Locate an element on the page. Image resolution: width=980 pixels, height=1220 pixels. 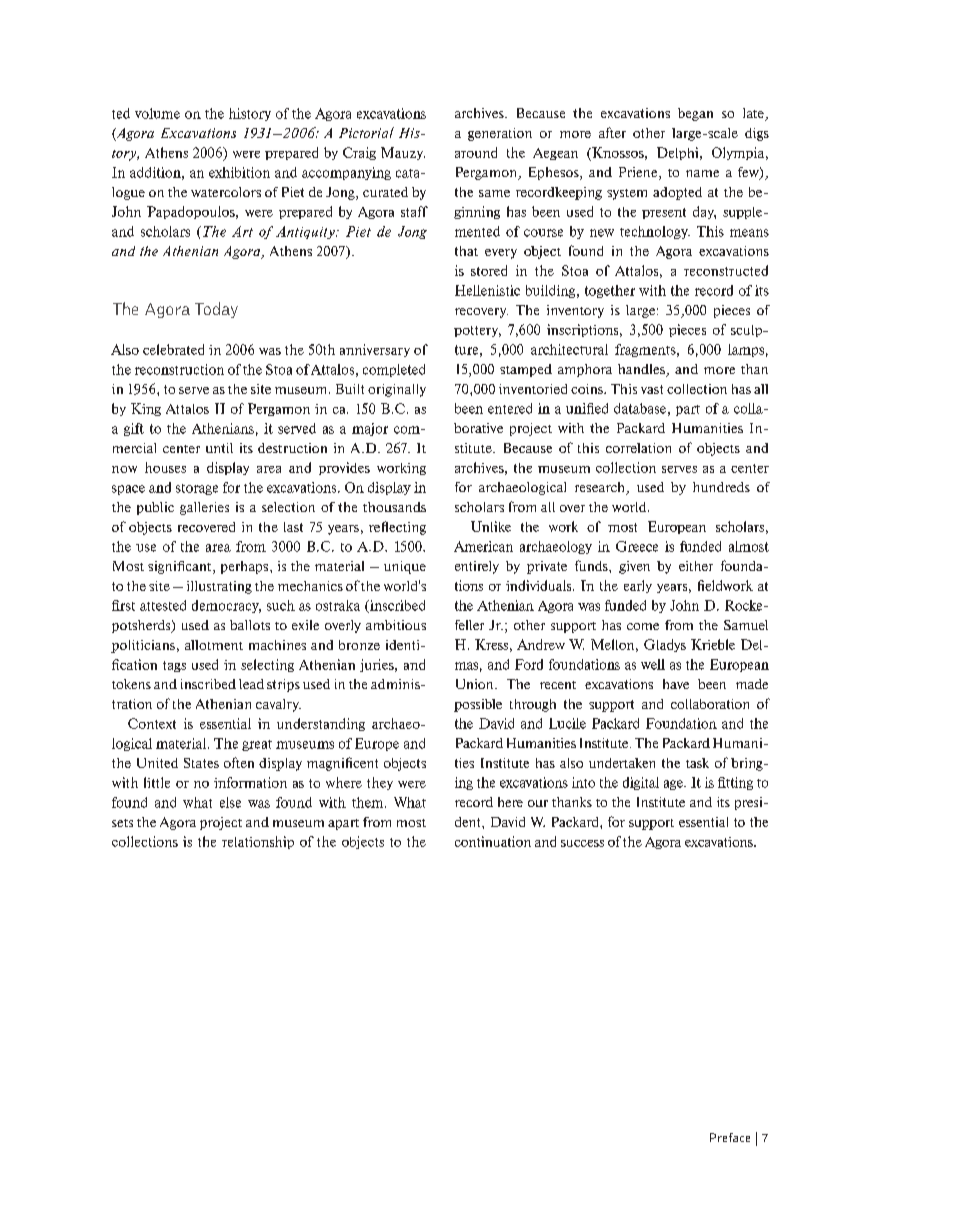
around is located at coordinates (476, 152).
